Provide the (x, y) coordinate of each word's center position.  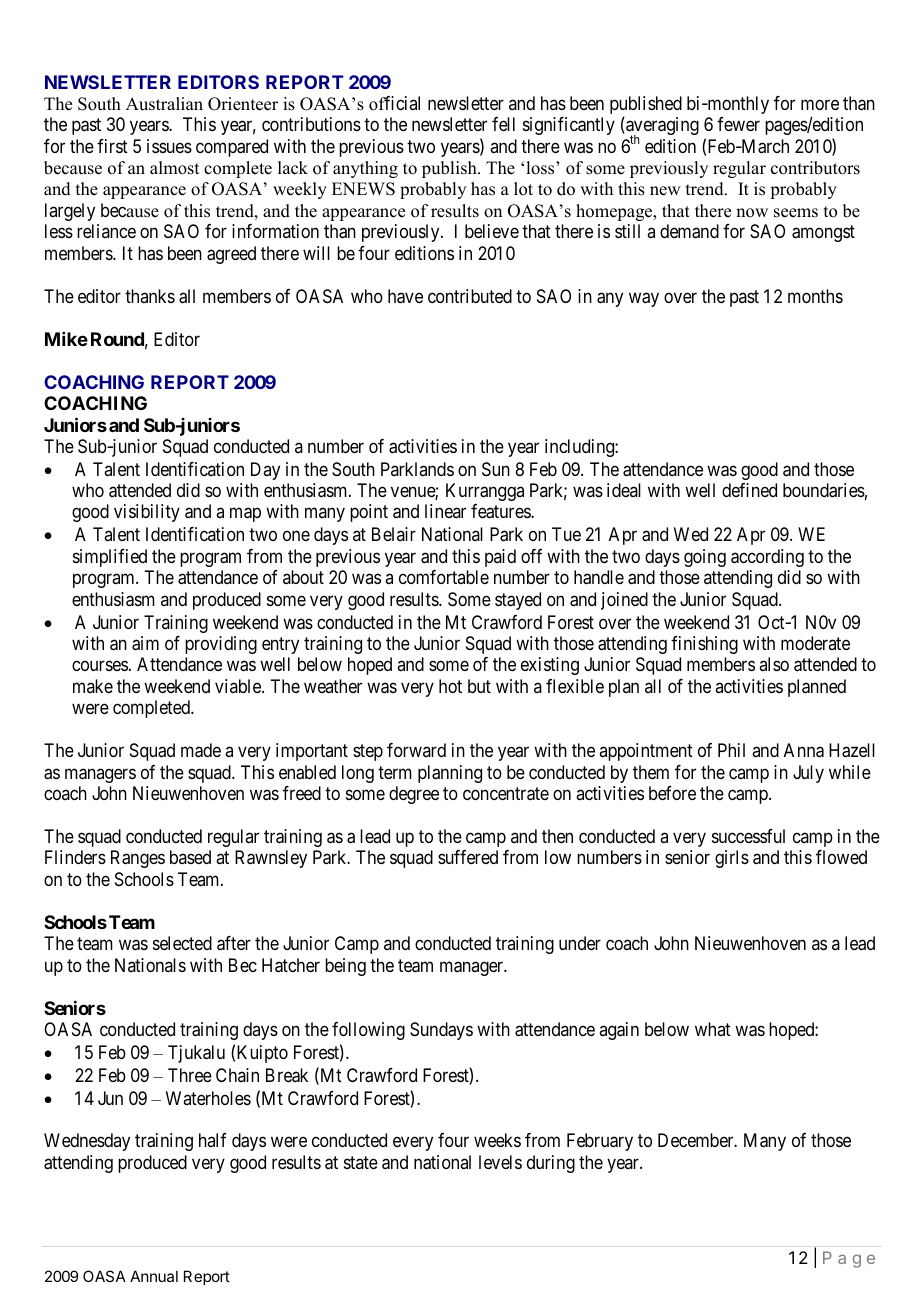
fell (503, 124)
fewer (738, 124)
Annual (154, 1276)
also (774, 664)
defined (749, 490)
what (713, 1029)
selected (182, 943)
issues (169, 146)
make (93, 686)
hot (450, 686)
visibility (147, 513)
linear (445, 511)
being (345, 967)
